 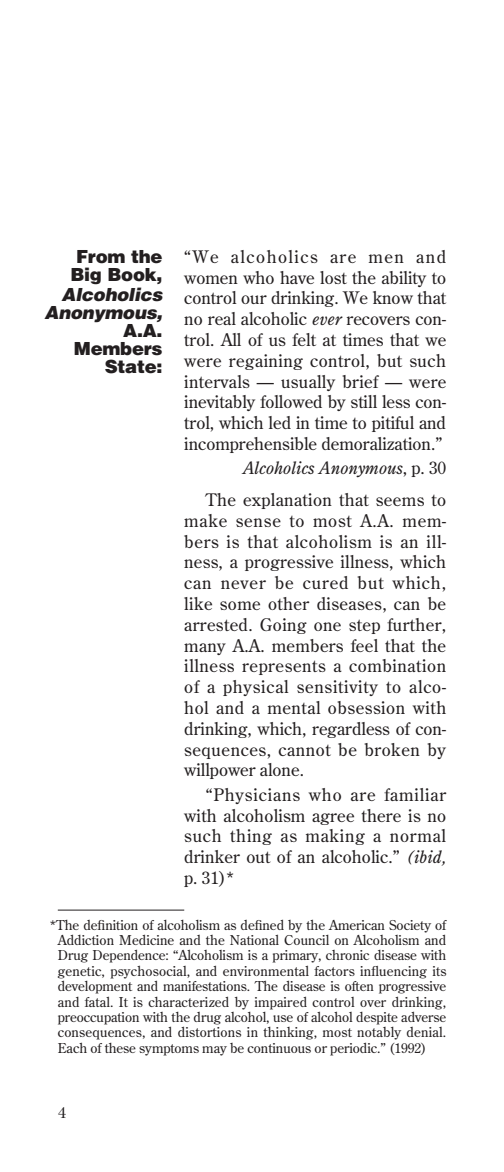 What do you see at coordinates (397, 665) in the screenshot?
I see `combination` at bounding box center [397, 665].
